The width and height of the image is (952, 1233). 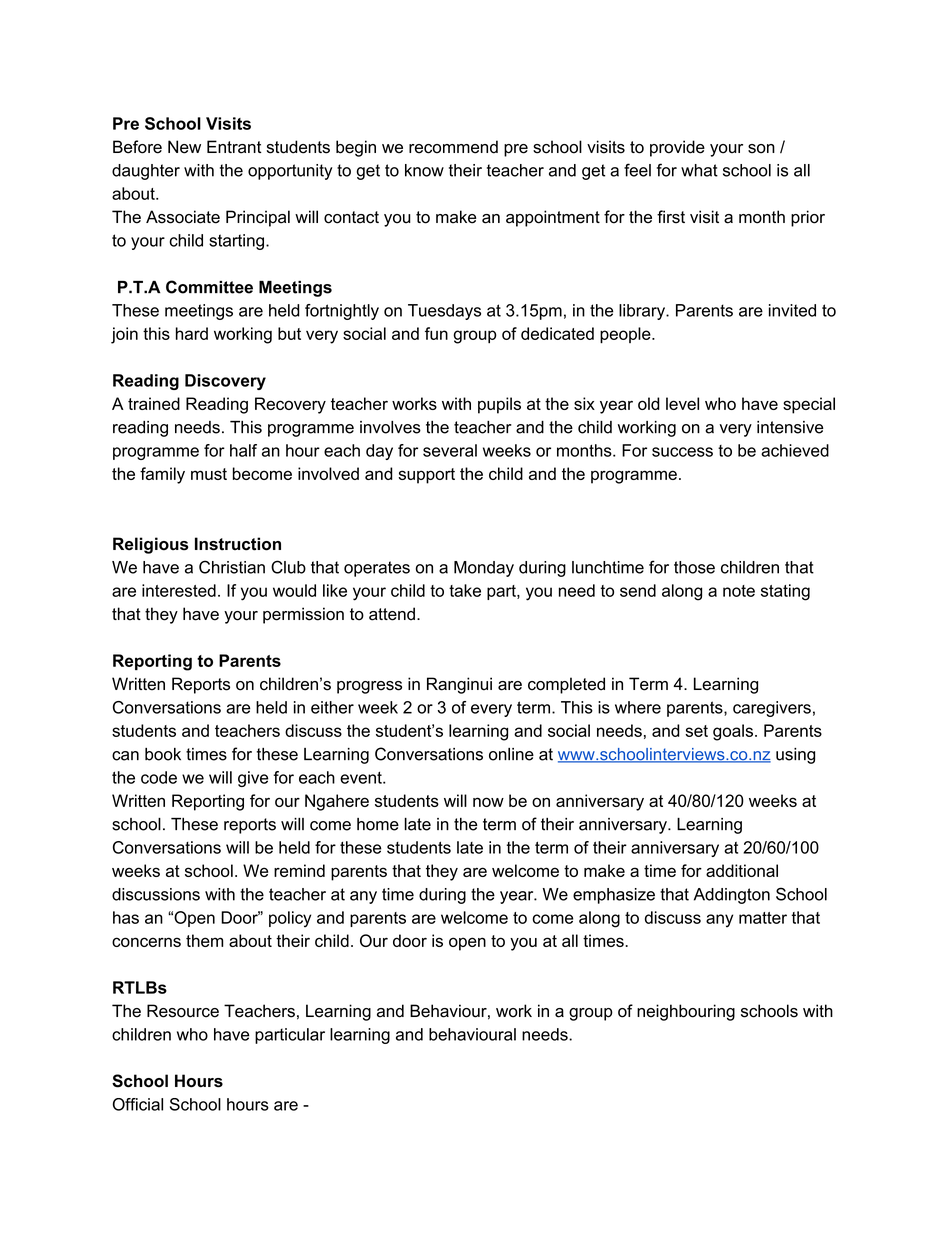 I want to click on level, so click(x=682, y=403).
